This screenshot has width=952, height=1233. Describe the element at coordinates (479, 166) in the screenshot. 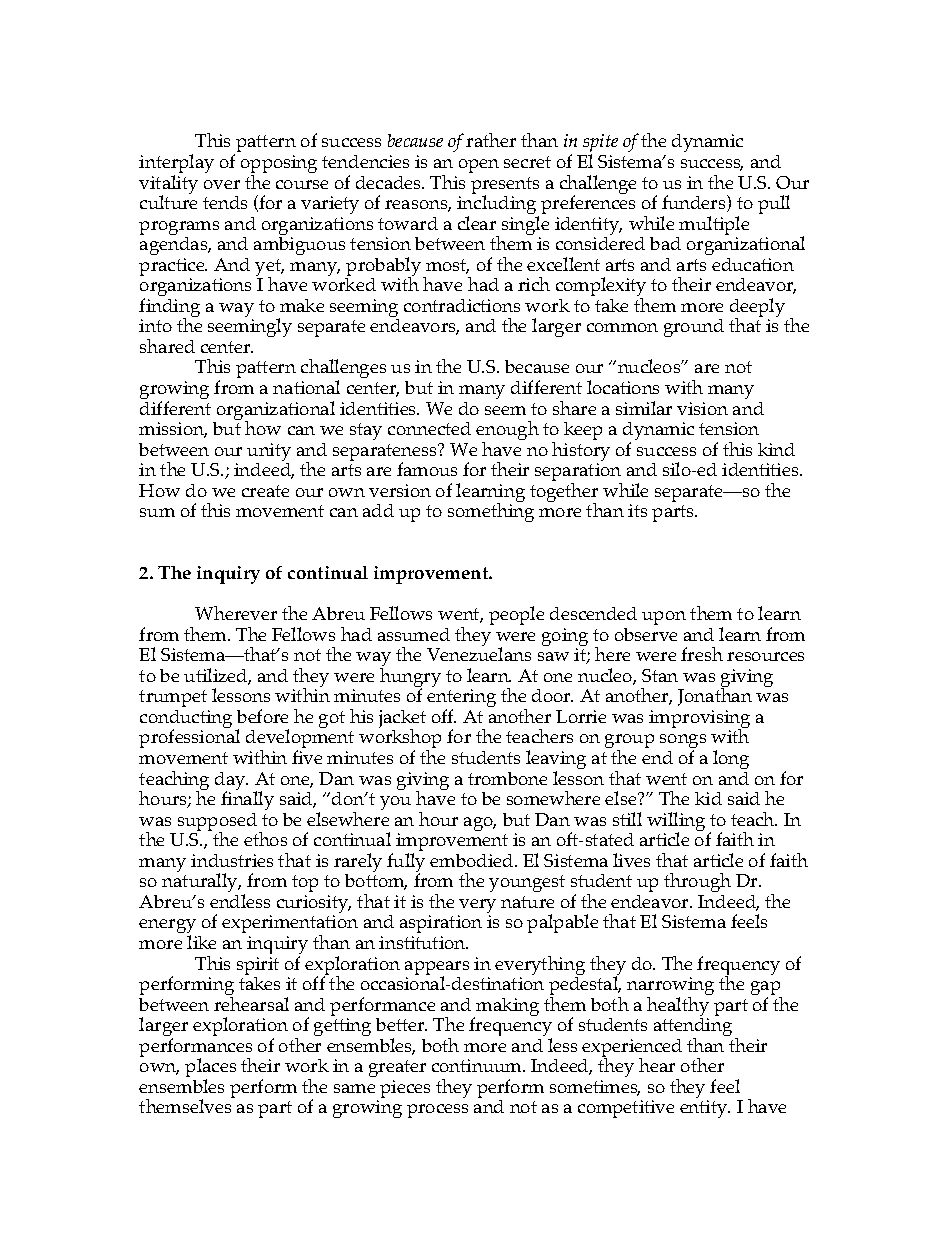

I see `open` at that location.
